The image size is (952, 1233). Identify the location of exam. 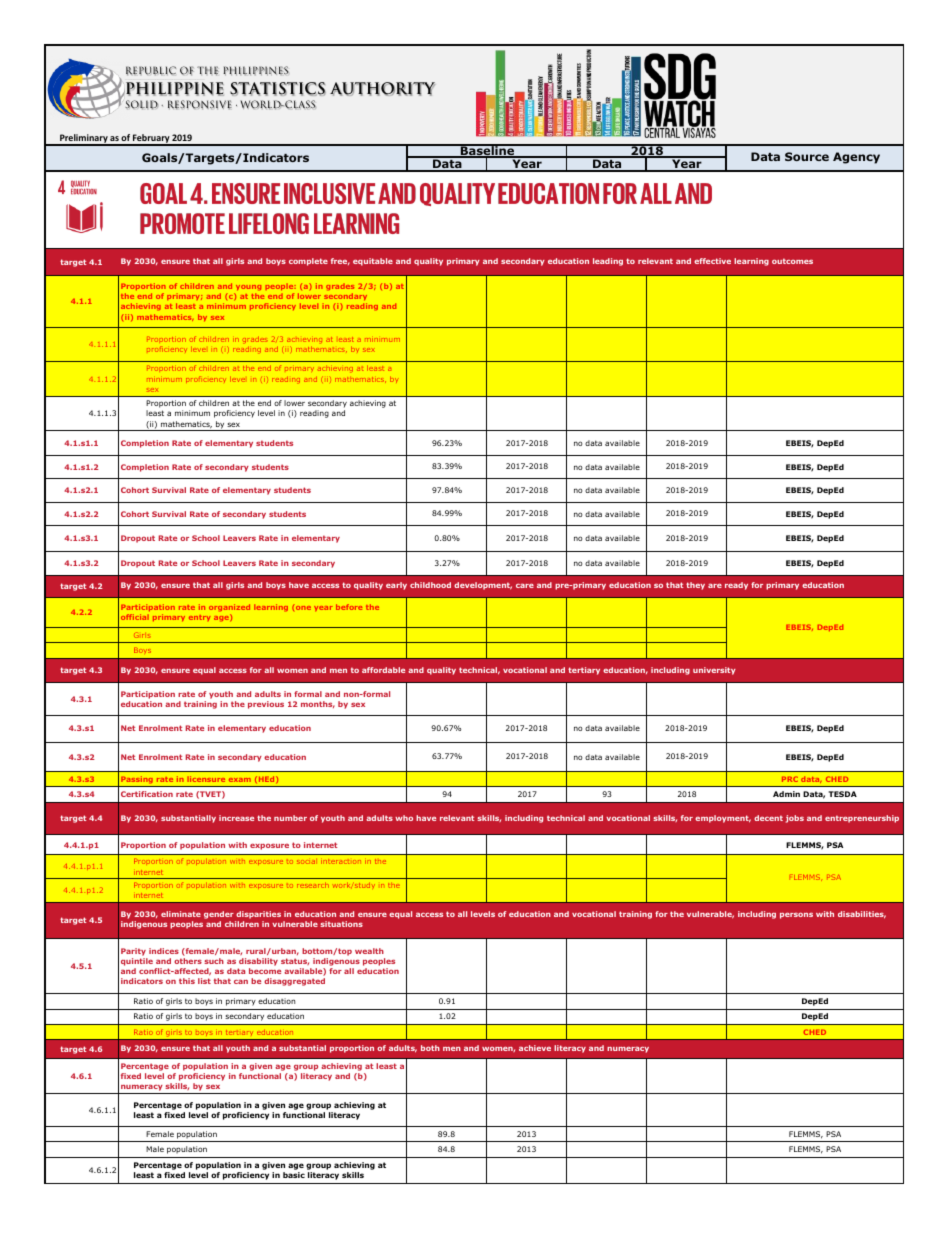
(240, 780).
